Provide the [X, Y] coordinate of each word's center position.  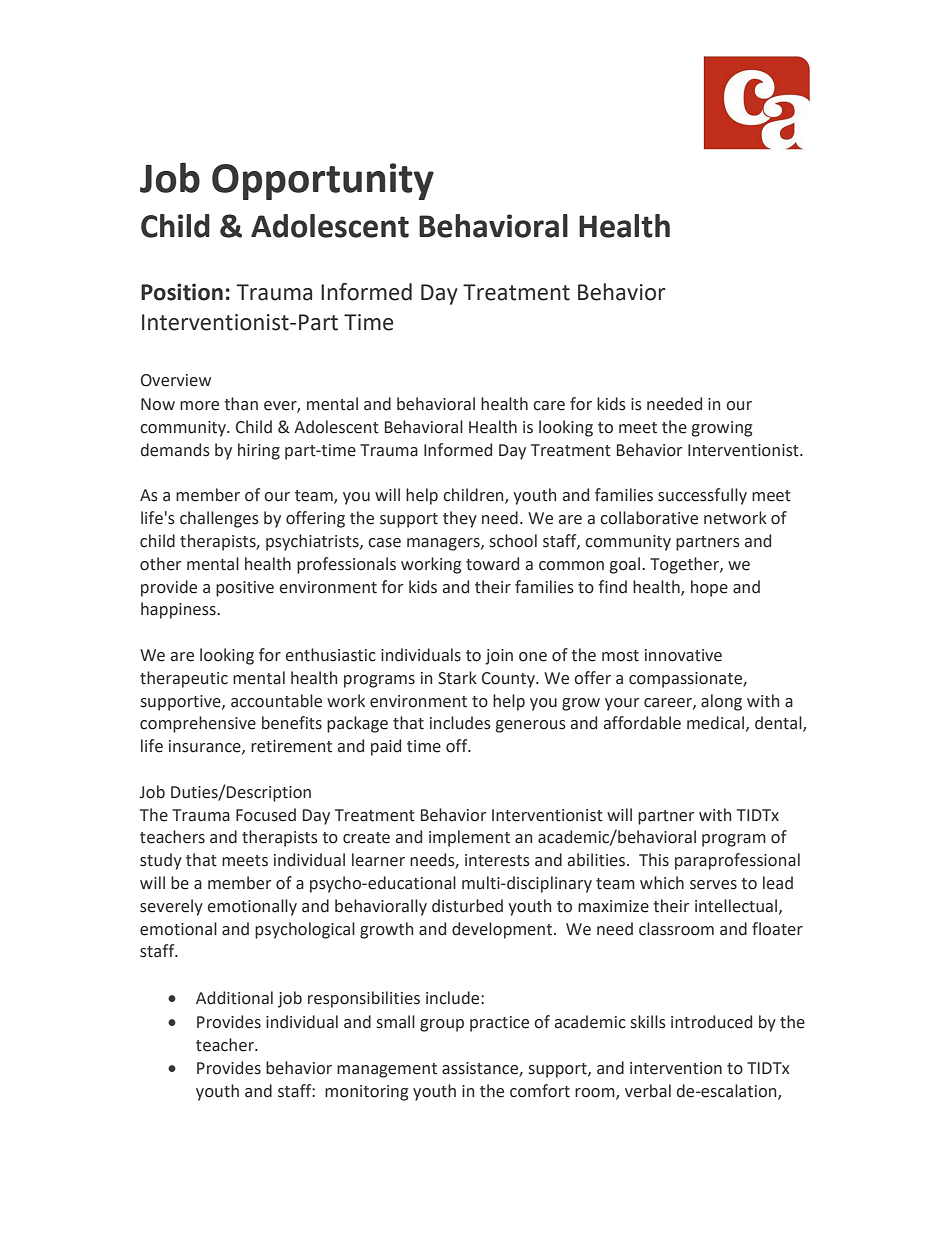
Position [182, 292]
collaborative [649, 518]
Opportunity [323, 181]
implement [469, 838]
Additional [234, 998]
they [460, 519]
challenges [219, 519]
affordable [642, 723]
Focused [266, 815]
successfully [702, 496]
